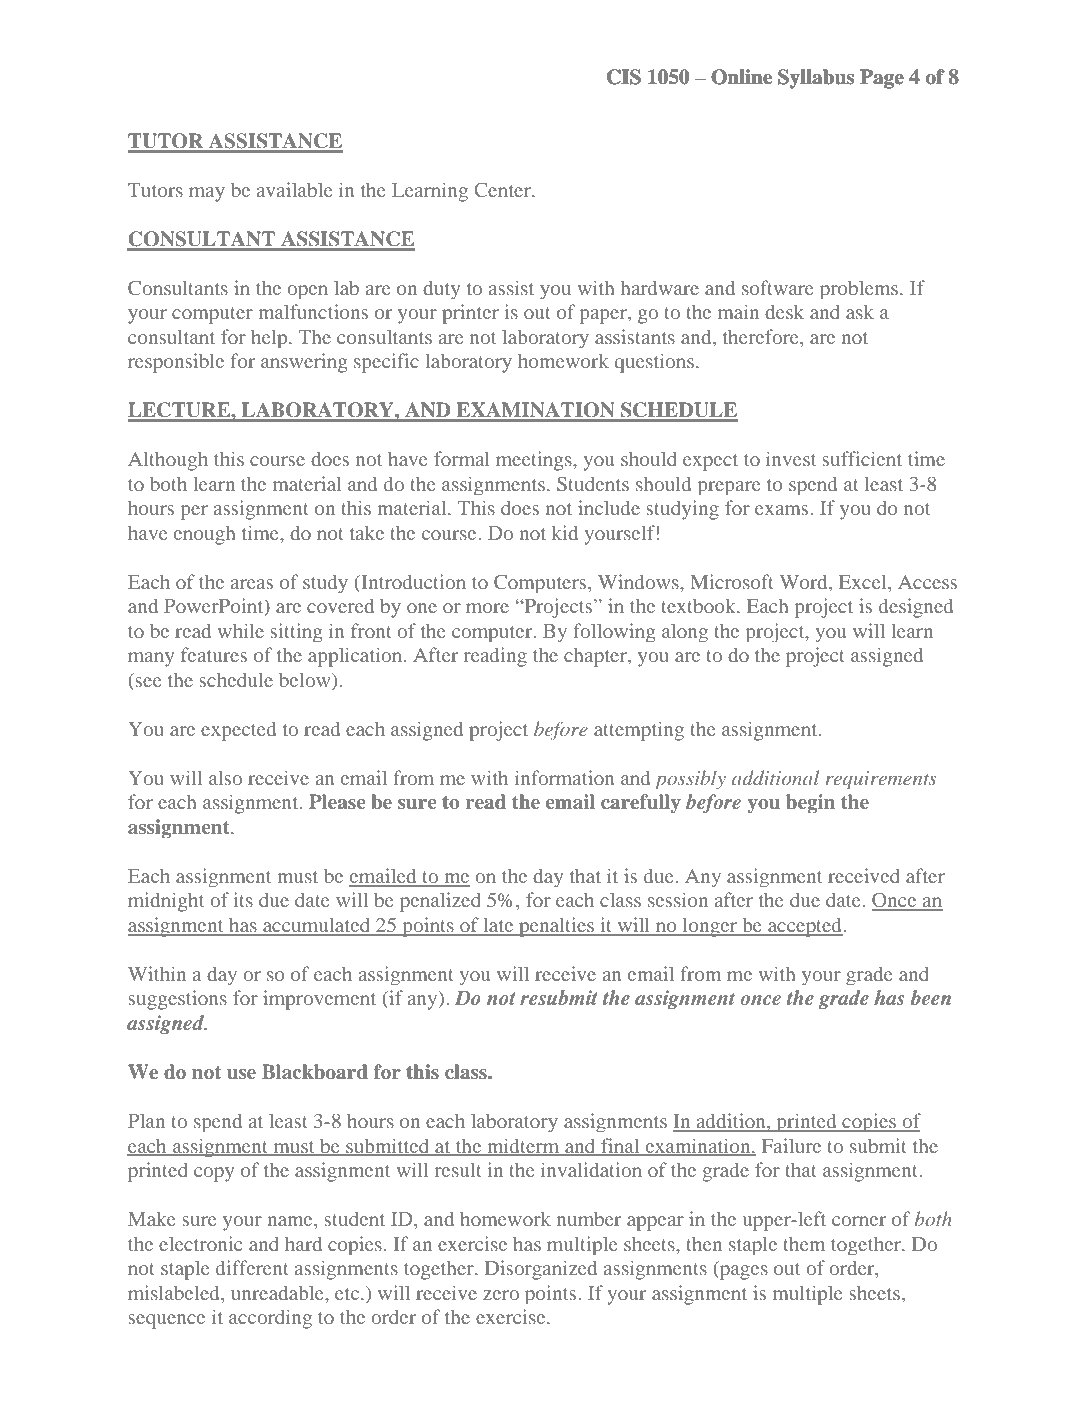 The image size is (1087, 1407). Describe the element at coordinates (214, 654) in the image. I see `features` at that location.
